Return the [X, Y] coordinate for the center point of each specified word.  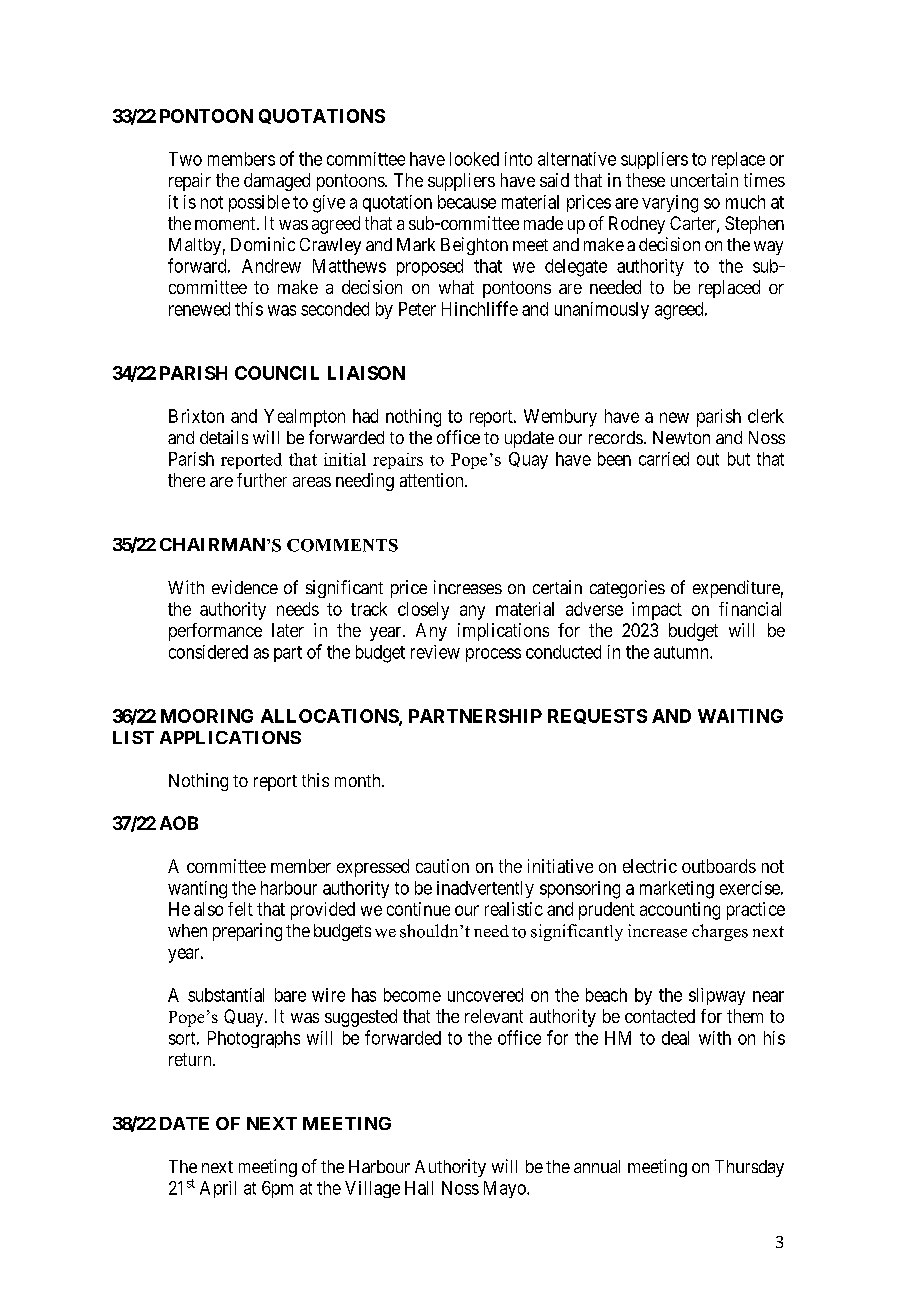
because [467, 202]
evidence [245, 587]
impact [657, 611]
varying [670, 204]
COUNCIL [277, 373]
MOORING [207, 716]
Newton [681, 437]
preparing [247, 932]
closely [423, 611]
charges [720, 932]
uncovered [485, 995]
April [218, 1189]
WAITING [740, 716]
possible [259, 203]
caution [442, 866]
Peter [417, 309]
